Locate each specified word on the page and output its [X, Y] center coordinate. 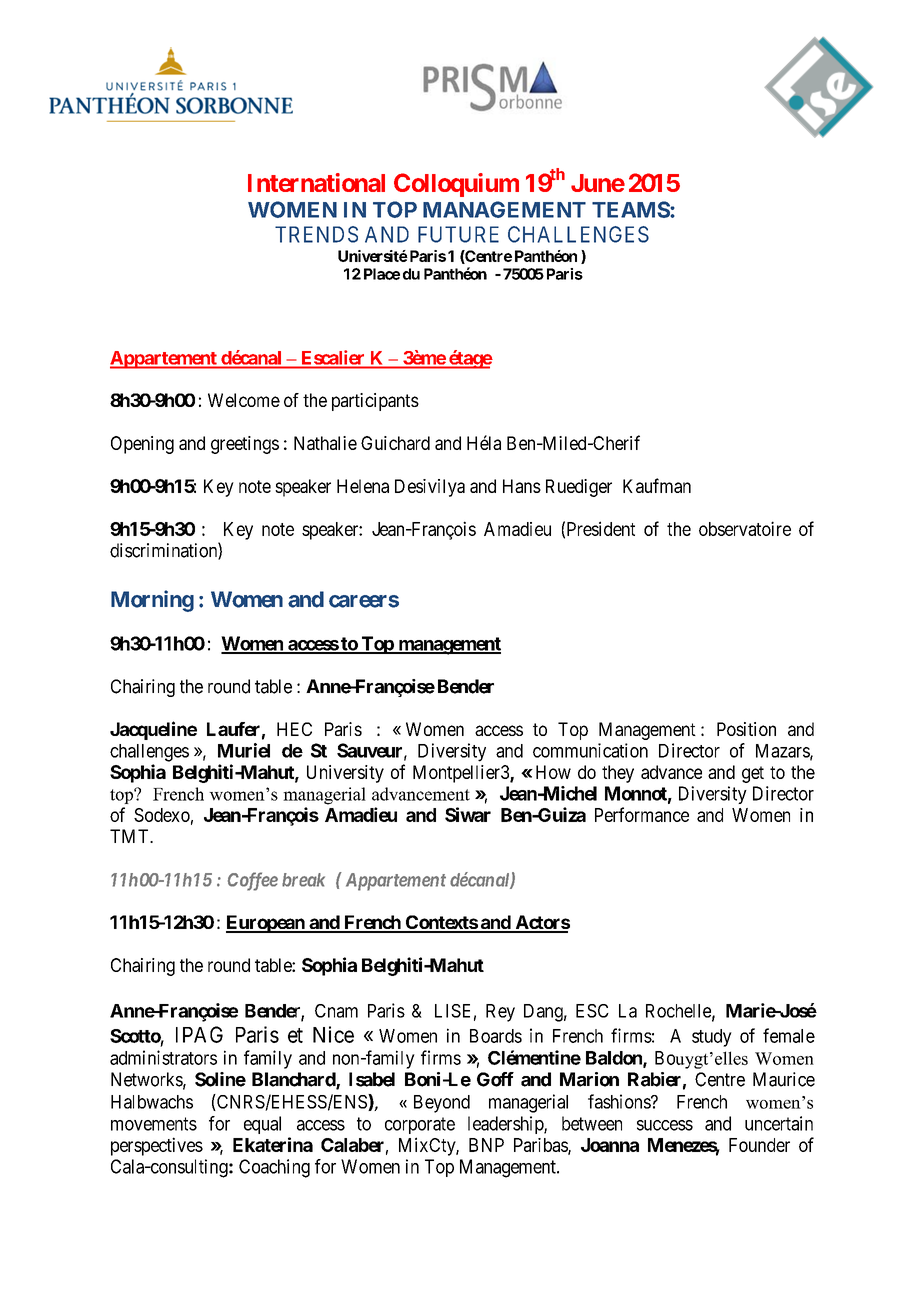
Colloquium [456, 185]
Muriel [244, 750]
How [553, 772]
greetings [245, 445]
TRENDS [316, 234]
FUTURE [458, 234]
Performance [642, 814]
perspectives [157, 1146]
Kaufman [657, 485]
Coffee [253, 881]
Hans [522, 486]
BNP [486, 1145]
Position [746, 729]
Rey [500, 1013]
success [665, 1125]
